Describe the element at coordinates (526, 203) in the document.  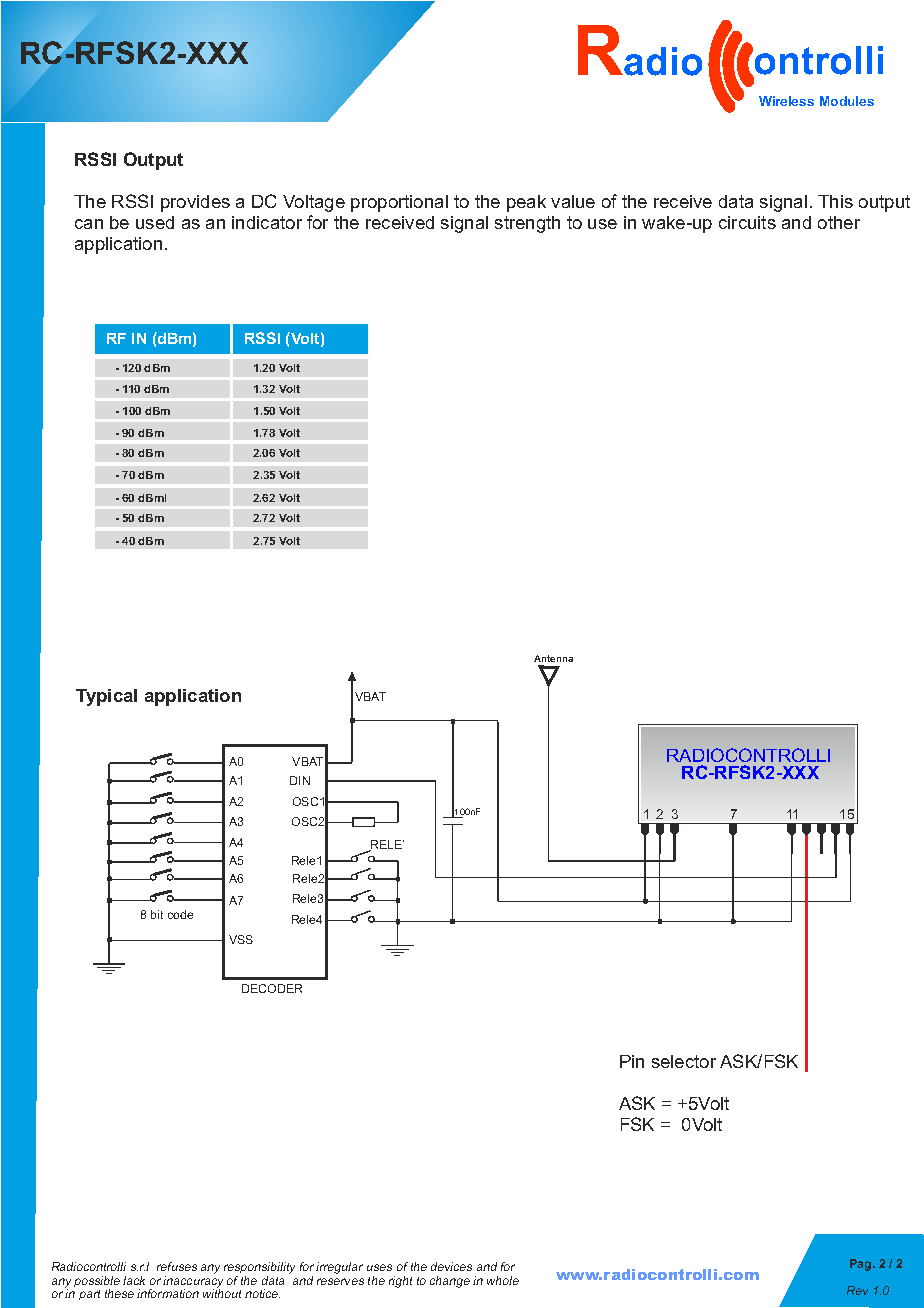
I see `peak` at that location.
